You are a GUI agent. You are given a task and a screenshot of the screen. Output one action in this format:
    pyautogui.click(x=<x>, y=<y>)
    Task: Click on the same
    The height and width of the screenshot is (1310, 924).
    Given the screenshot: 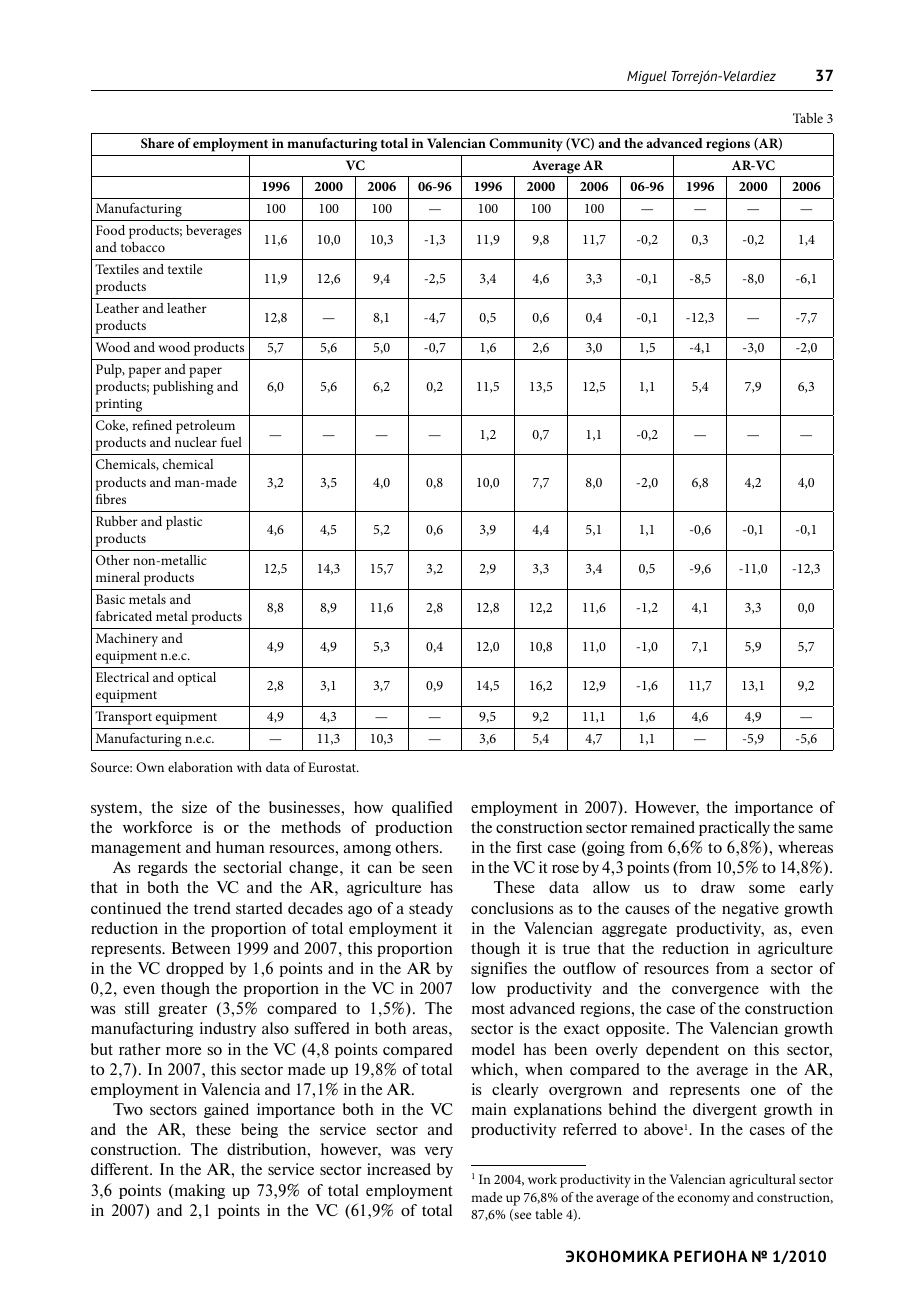 What is the action you would take?
    pyautogui.click(x=816, y=829)
